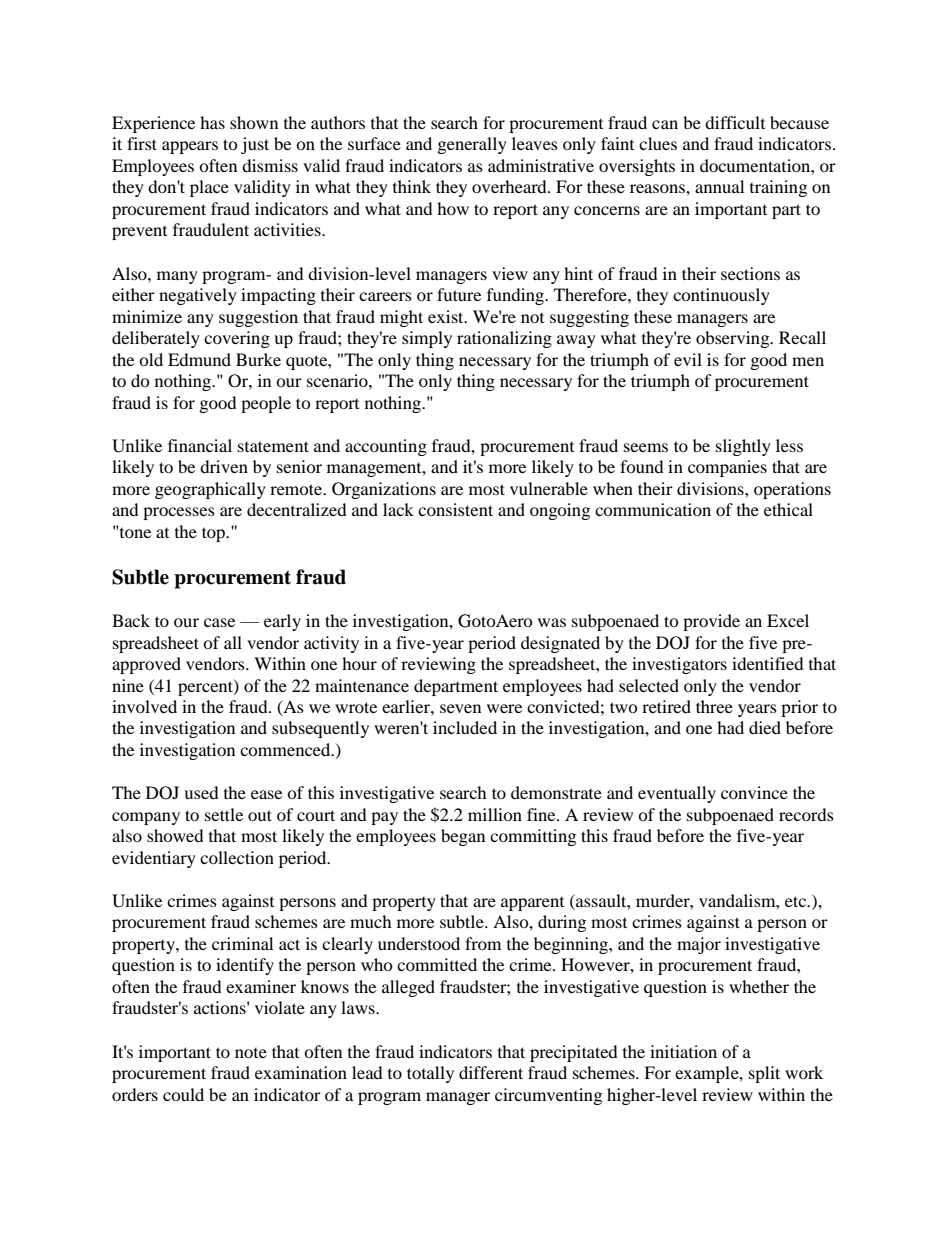 Image resolution: width=952 pixels, height=1233 pixels. What do you see at coordinates (199, 359) in the screenshot?
I see `Edmund` at bounding box center [199, 359].
